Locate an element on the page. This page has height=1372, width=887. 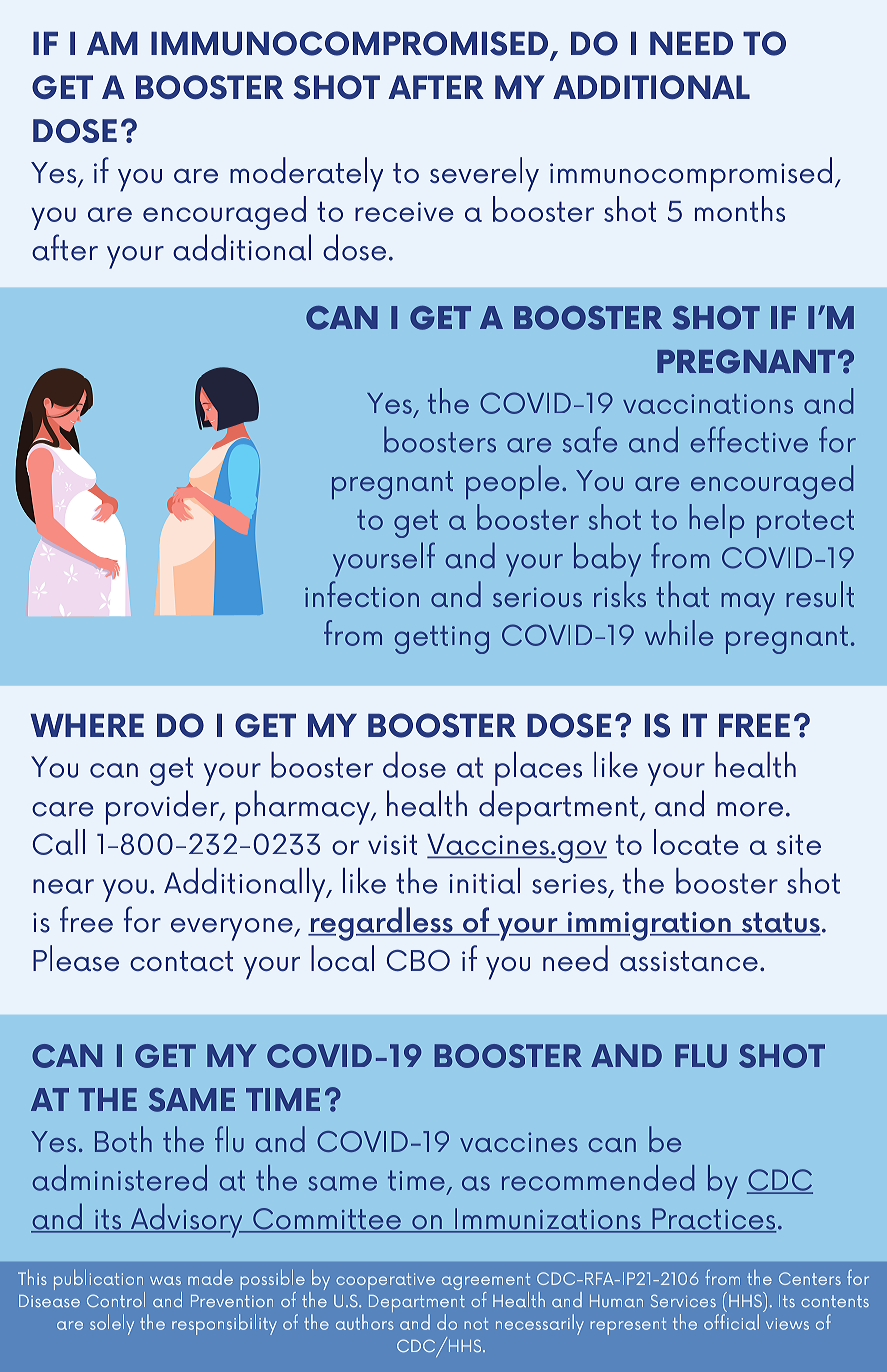
infection is located at coordinates (362, 594).
